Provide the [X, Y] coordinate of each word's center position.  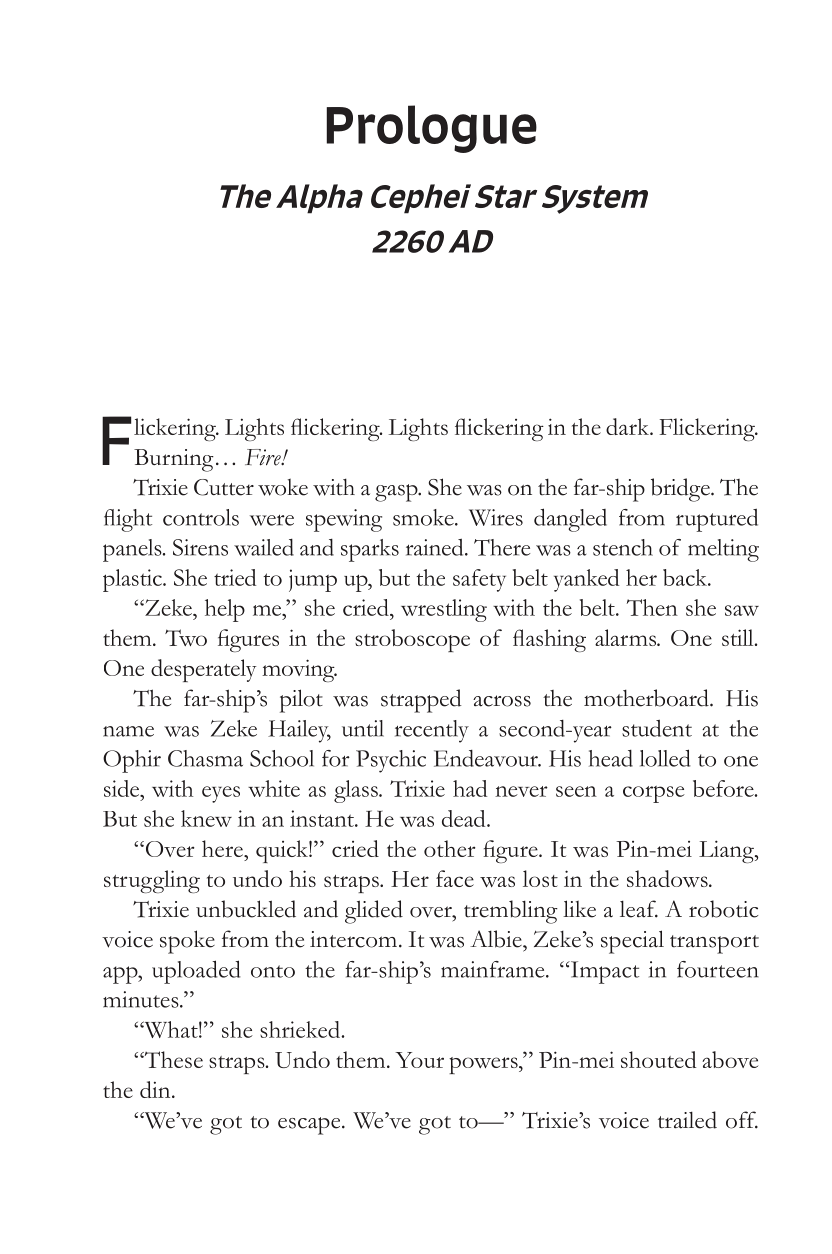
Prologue [431, 129]
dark [628, 426]
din [156, 1089]
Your [419, 1060]
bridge [681, 490]
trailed [687, 1120]
